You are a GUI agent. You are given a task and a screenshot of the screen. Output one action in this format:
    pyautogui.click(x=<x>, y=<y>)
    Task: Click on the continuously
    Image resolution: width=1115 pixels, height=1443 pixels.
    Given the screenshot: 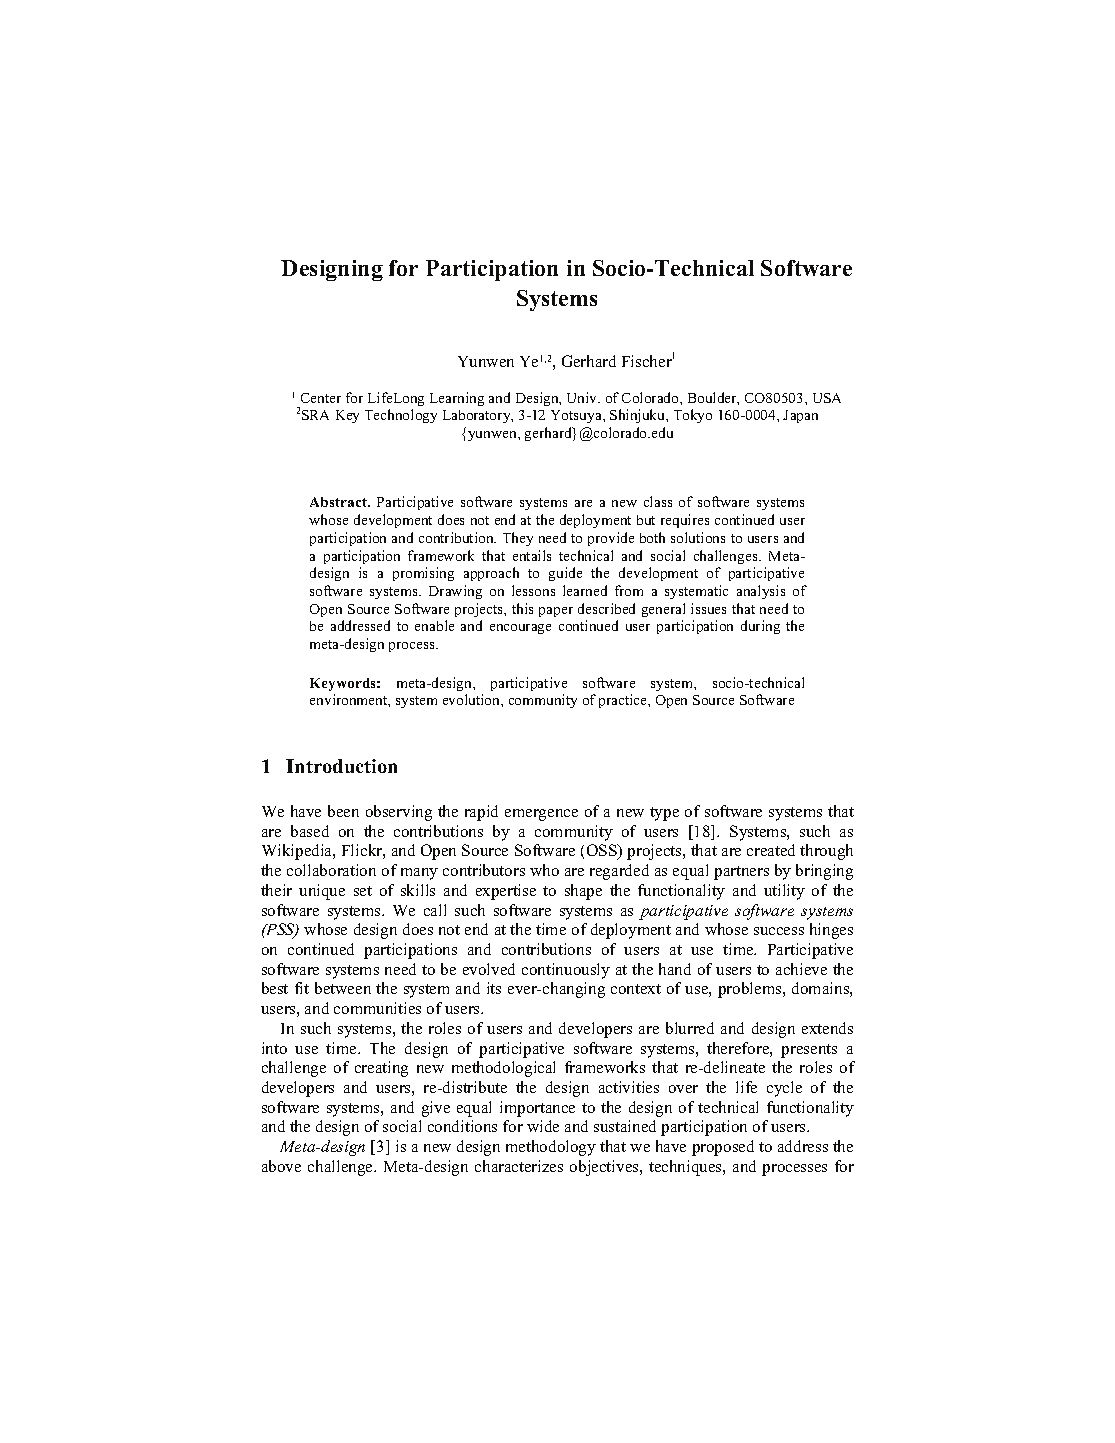 What is the action you would take?
    pyautogui.click(x=566, y=971)
